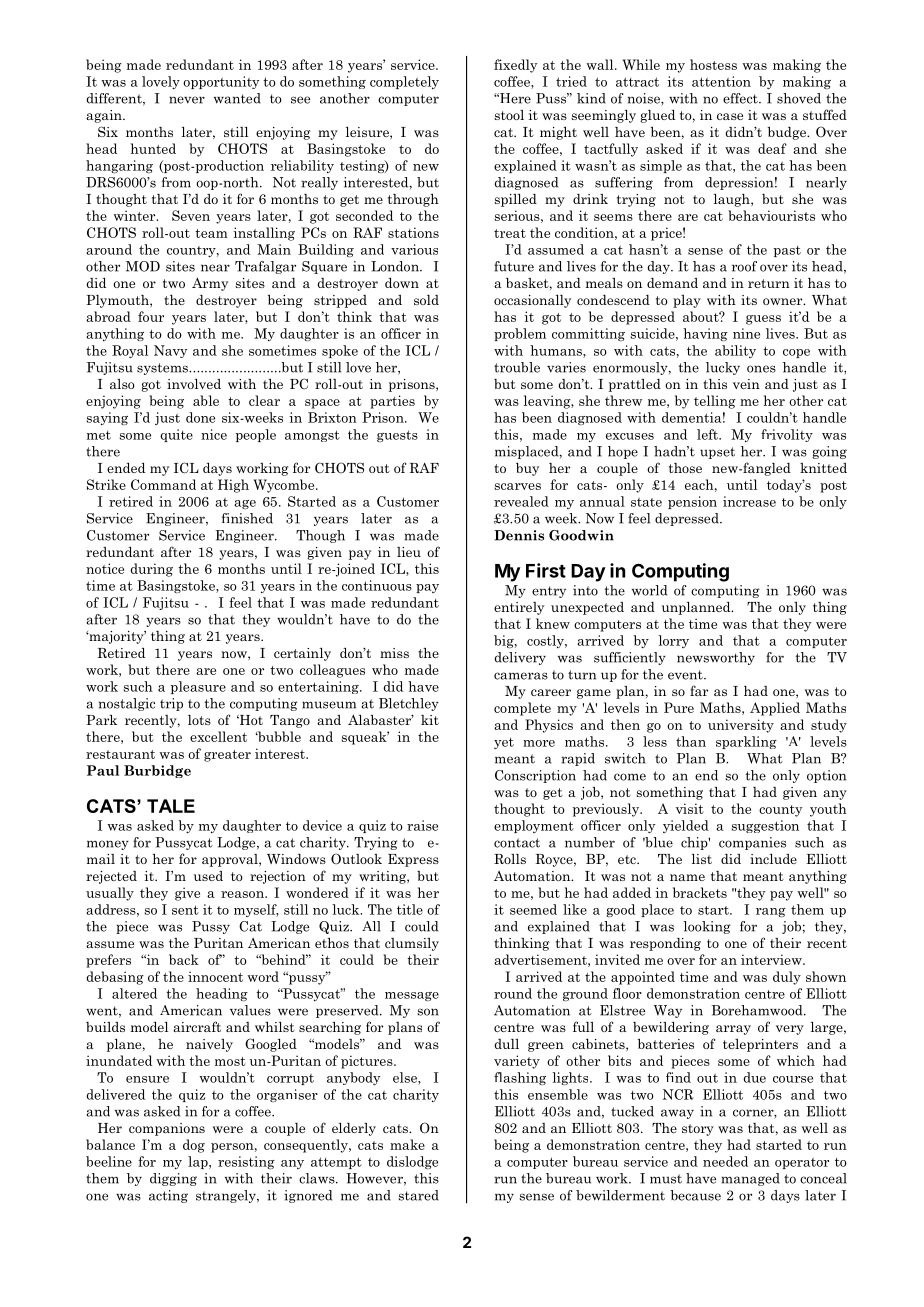 The height and width of the document is (1307, 924). Describe the element at coordinates (426, 300) in the document. I see `sold` at that location.
